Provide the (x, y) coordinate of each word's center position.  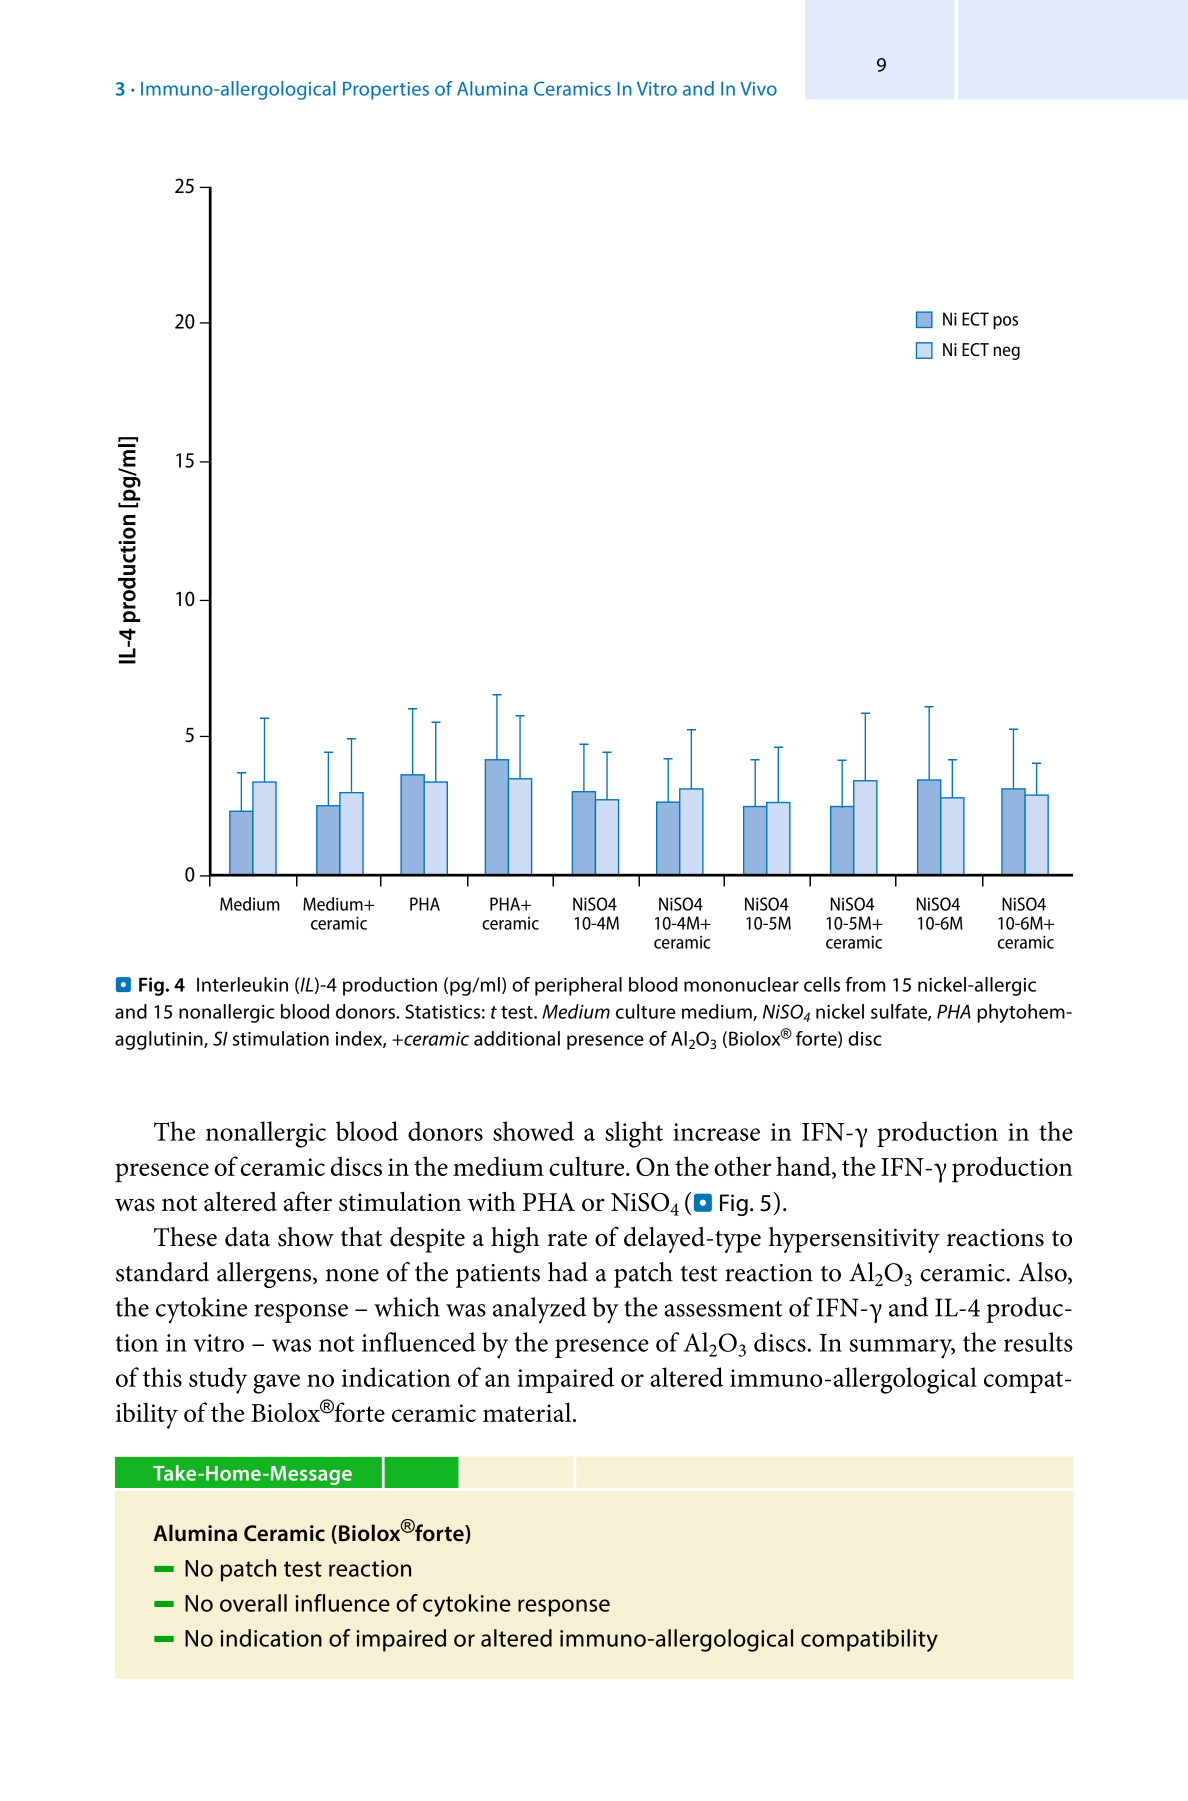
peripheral (578, 986)
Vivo (758, 89)
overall (253, 1603)
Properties (386, 91)
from (865, 984)
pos (1005, 323)
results (1038, 1342)
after (308, 1201)
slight (634, 1134)
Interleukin (242, 984)
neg (1006, 353)
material (528, 1412)
